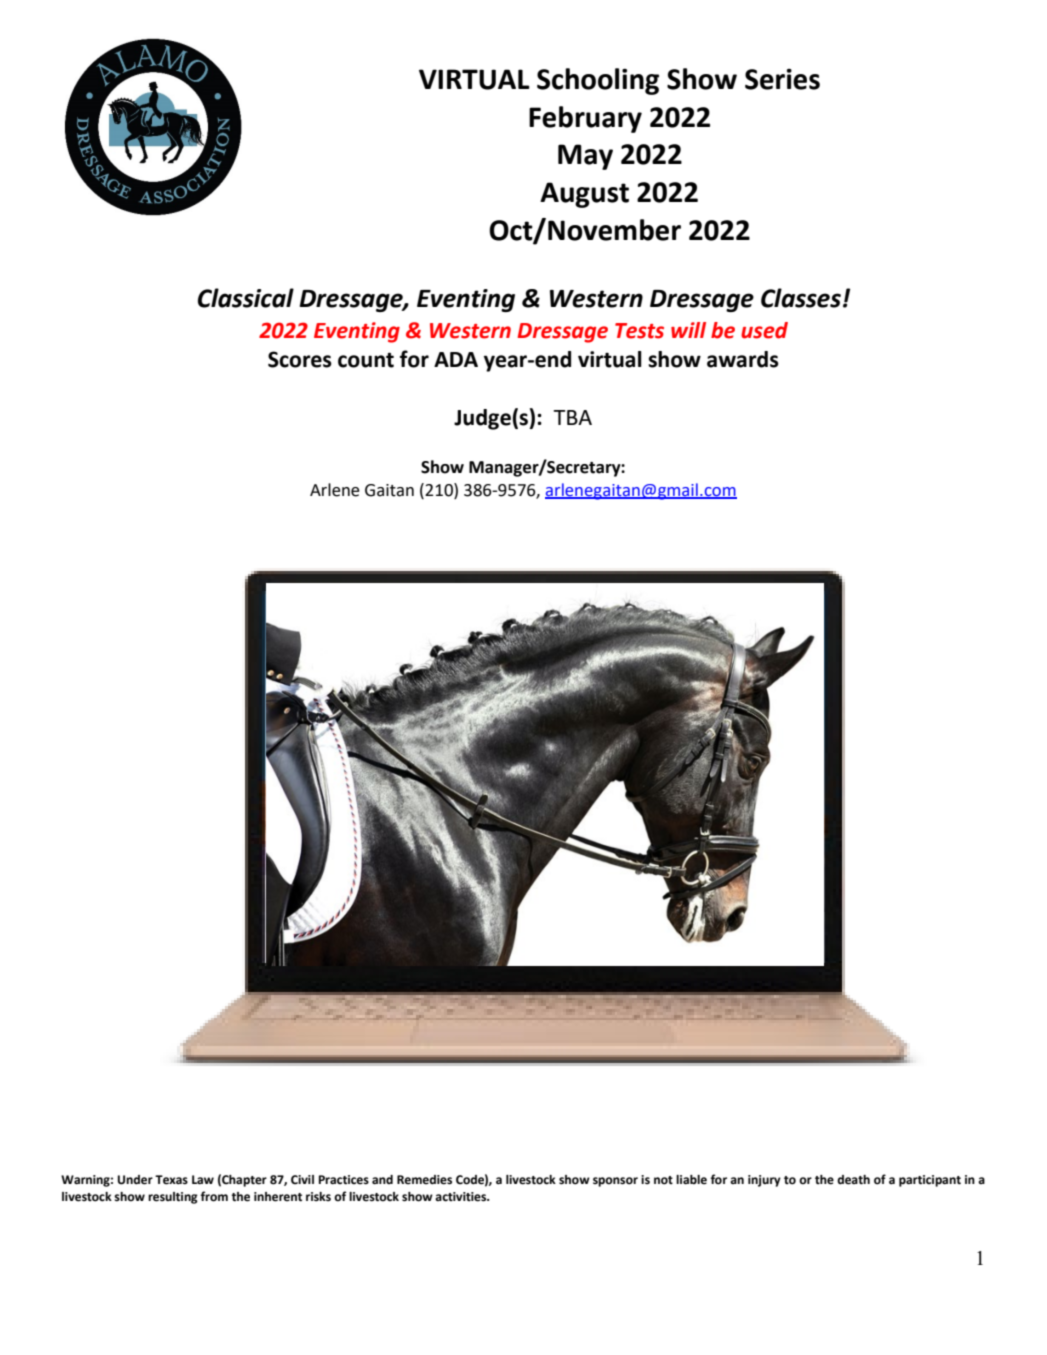 This screenshot has width=1047, height=1355. Describe the element at coordinates (615, 1182) in the screenshot. I see `sponsor` at that location.
